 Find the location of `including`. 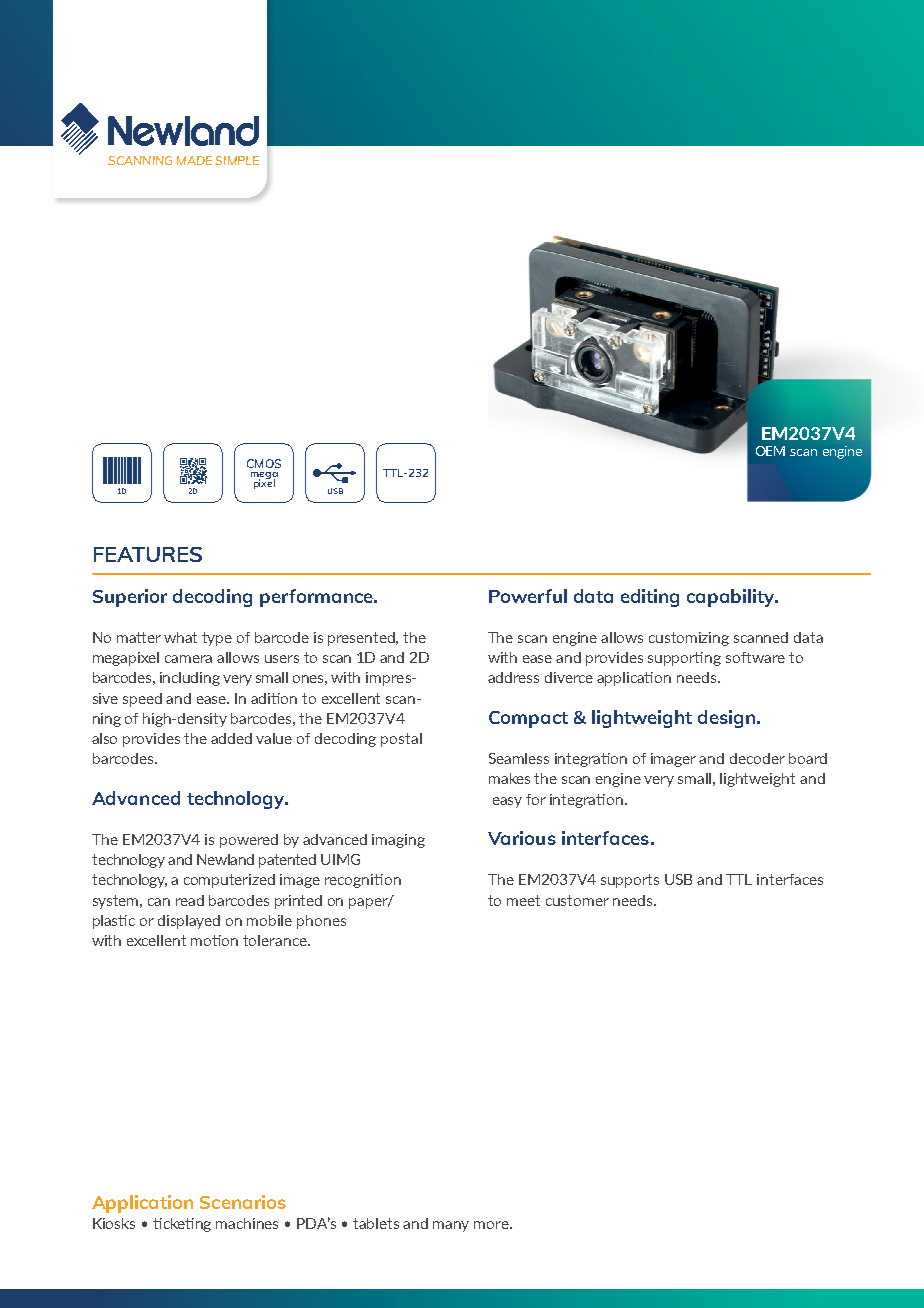

including is located at coordinates (190, 679).
